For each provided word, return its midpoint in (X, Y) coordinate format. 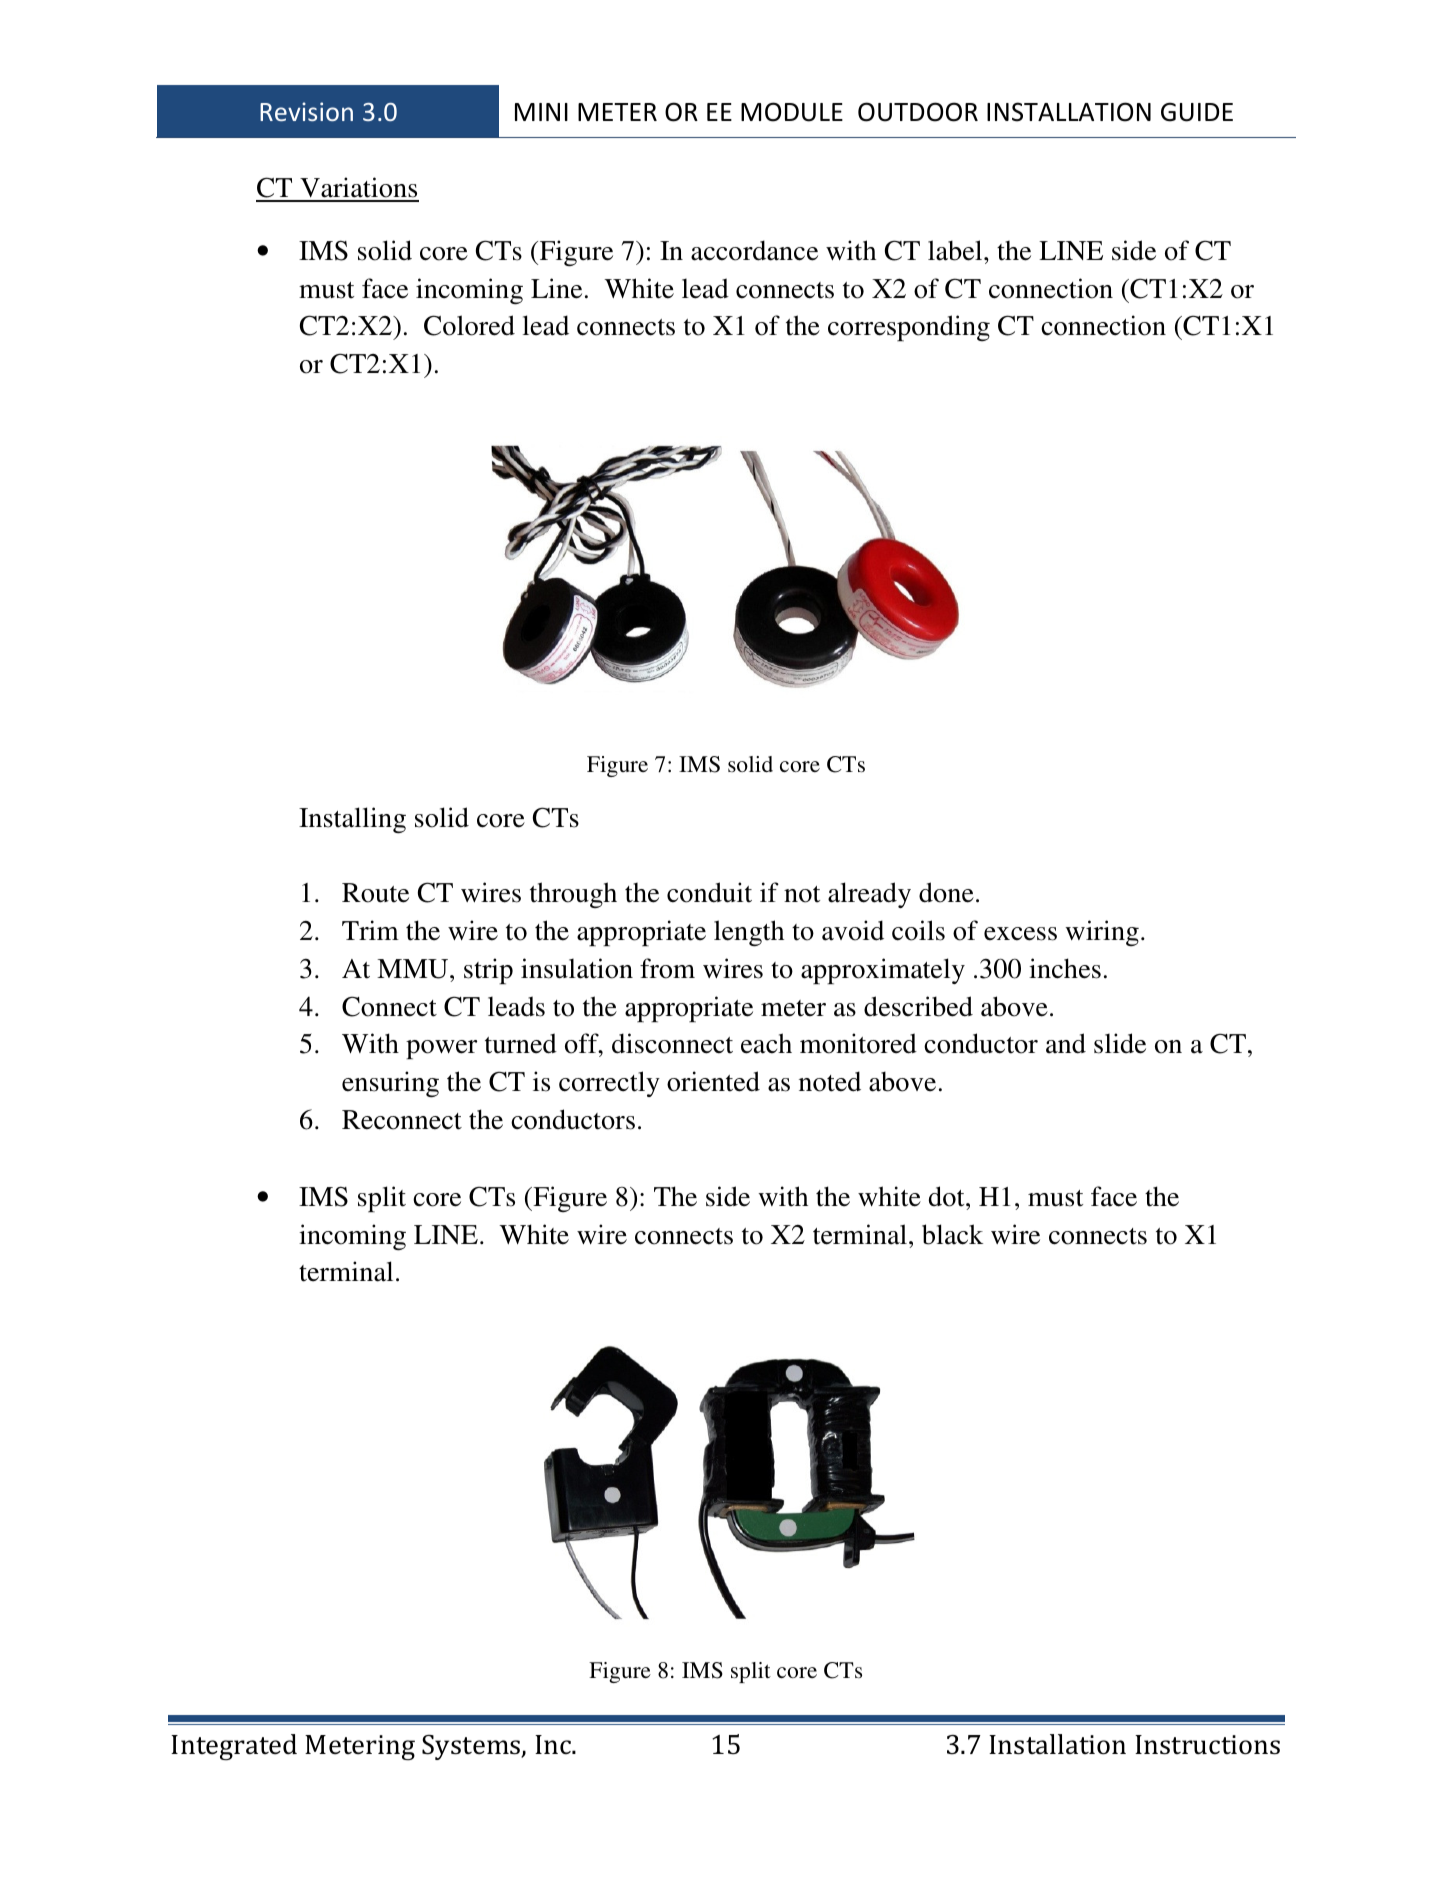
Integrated (234, 1747)
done (946, 892)
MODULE (792, 112)
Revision (306, 111)
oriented (713, 1081)
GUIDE (1197, 112)
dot (948, 1196)
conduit (709, 892)
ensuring (390, 1084)
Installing (352, 820)
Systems (472, 1747)
